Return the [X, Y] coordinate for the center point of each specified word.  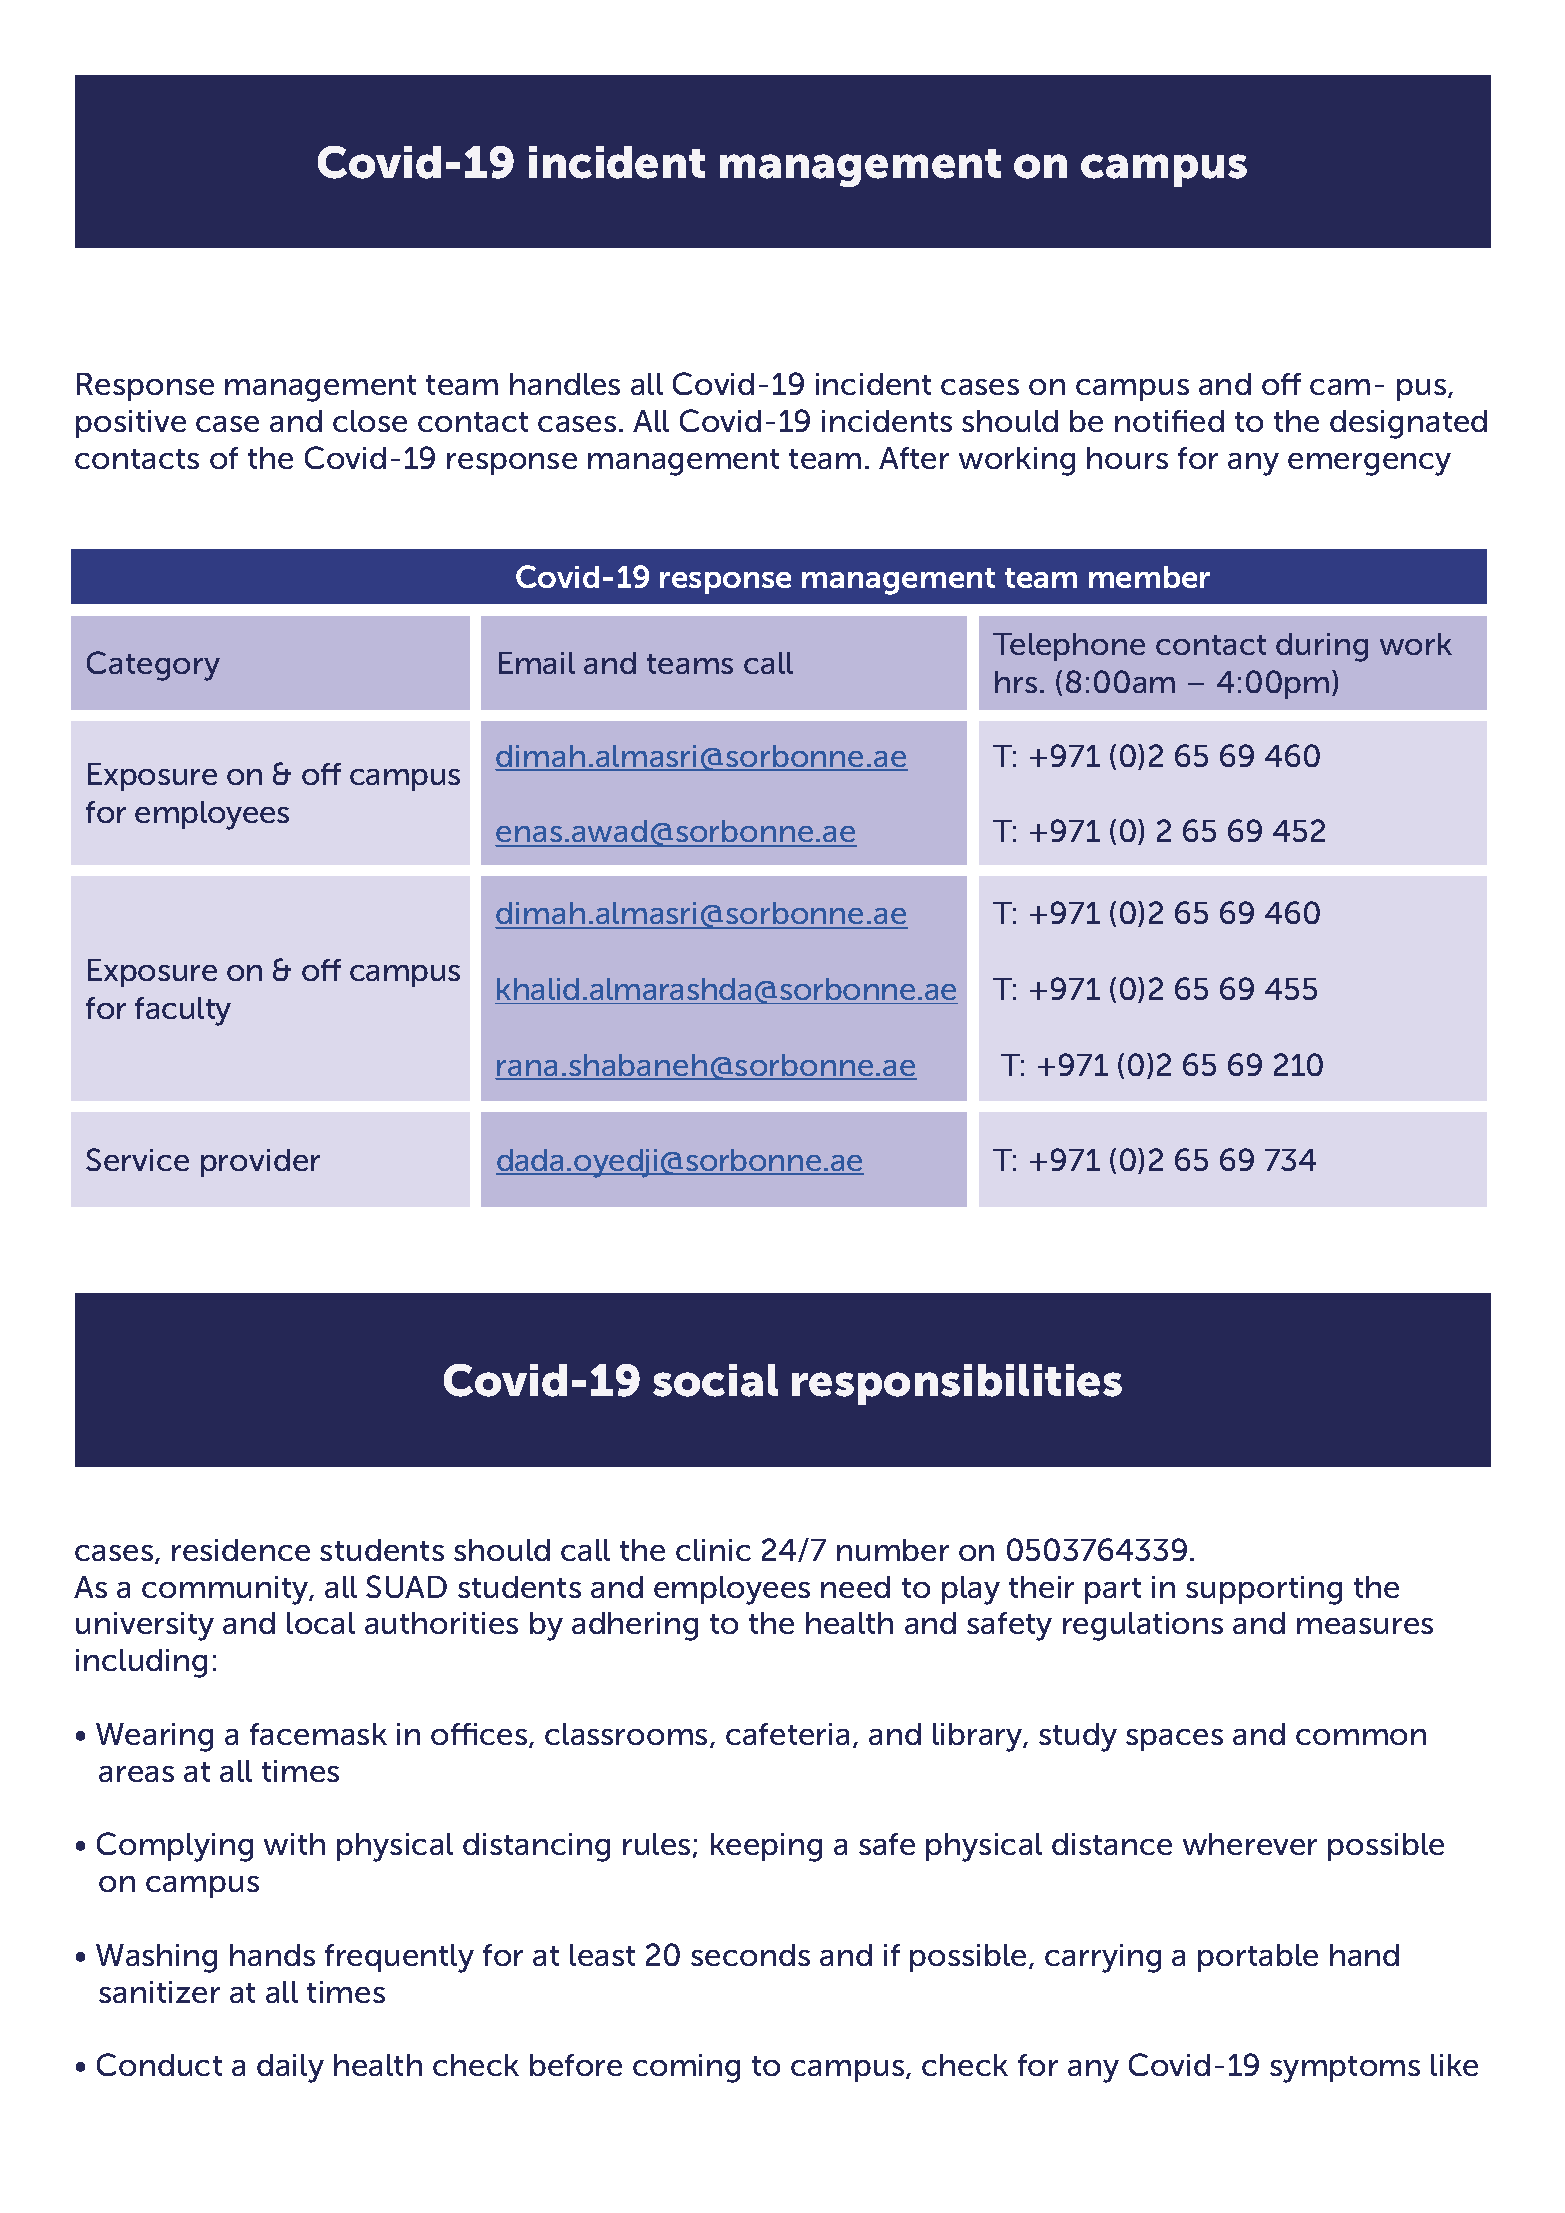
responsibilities [957, 1384]
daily [290, 2068]
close [370, 421]
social [715, 1380]
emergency [1369, 464]
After [914, 458]
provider [260, 1163]
